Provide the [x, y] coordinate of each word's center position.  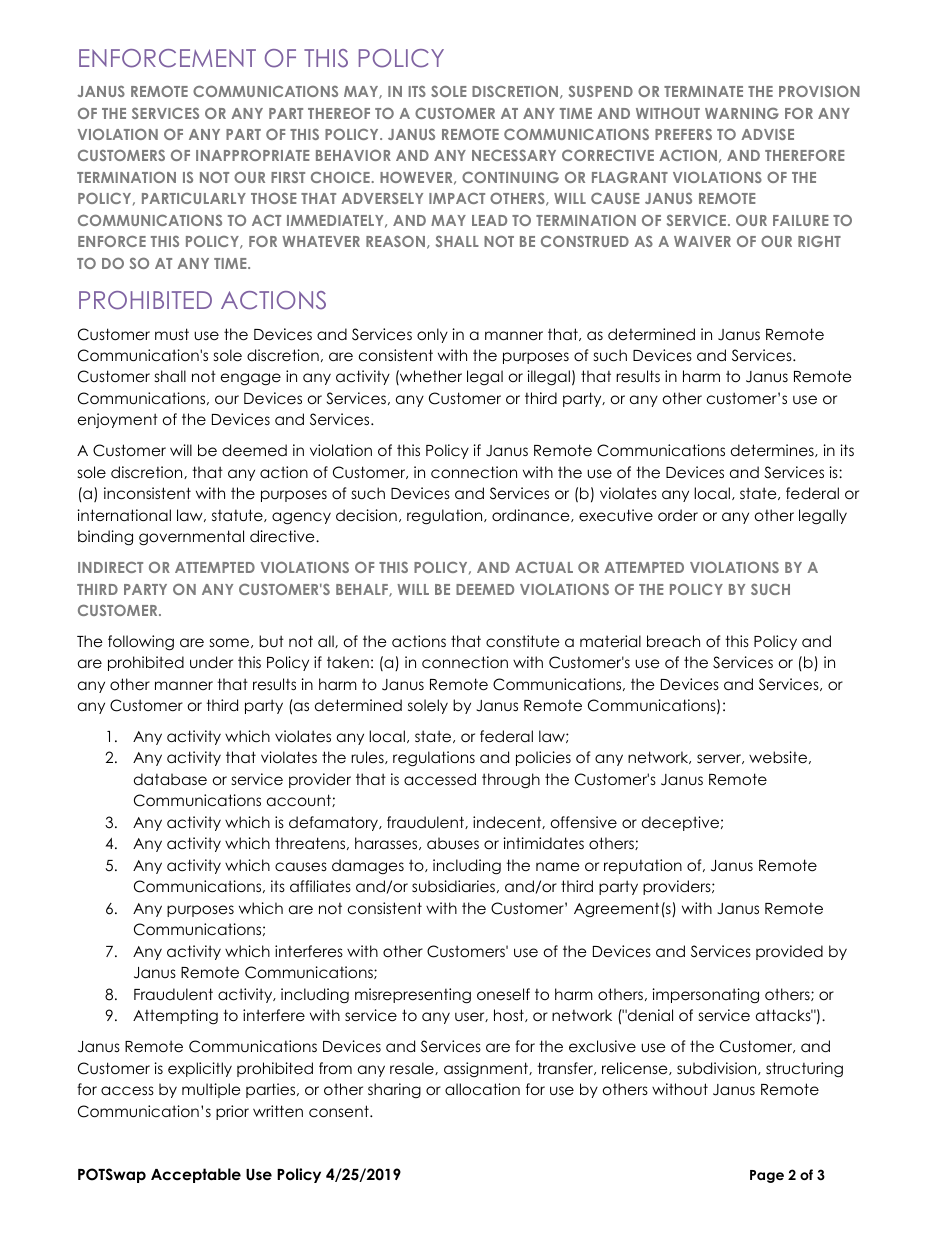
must [172, 334]
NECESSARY [514, 155]
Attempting [175, 1017]
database [170, 779]
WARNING [742, 113]
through [511, 781]
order [678, 515]
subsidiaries [453, 886]
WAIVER [702, 241]
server [720, 759]
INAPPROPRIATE [252, 155]
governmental [191, 538]
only [432, 335]
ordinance [532, 515]
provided [789, 952]
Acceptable [196, 1175]
